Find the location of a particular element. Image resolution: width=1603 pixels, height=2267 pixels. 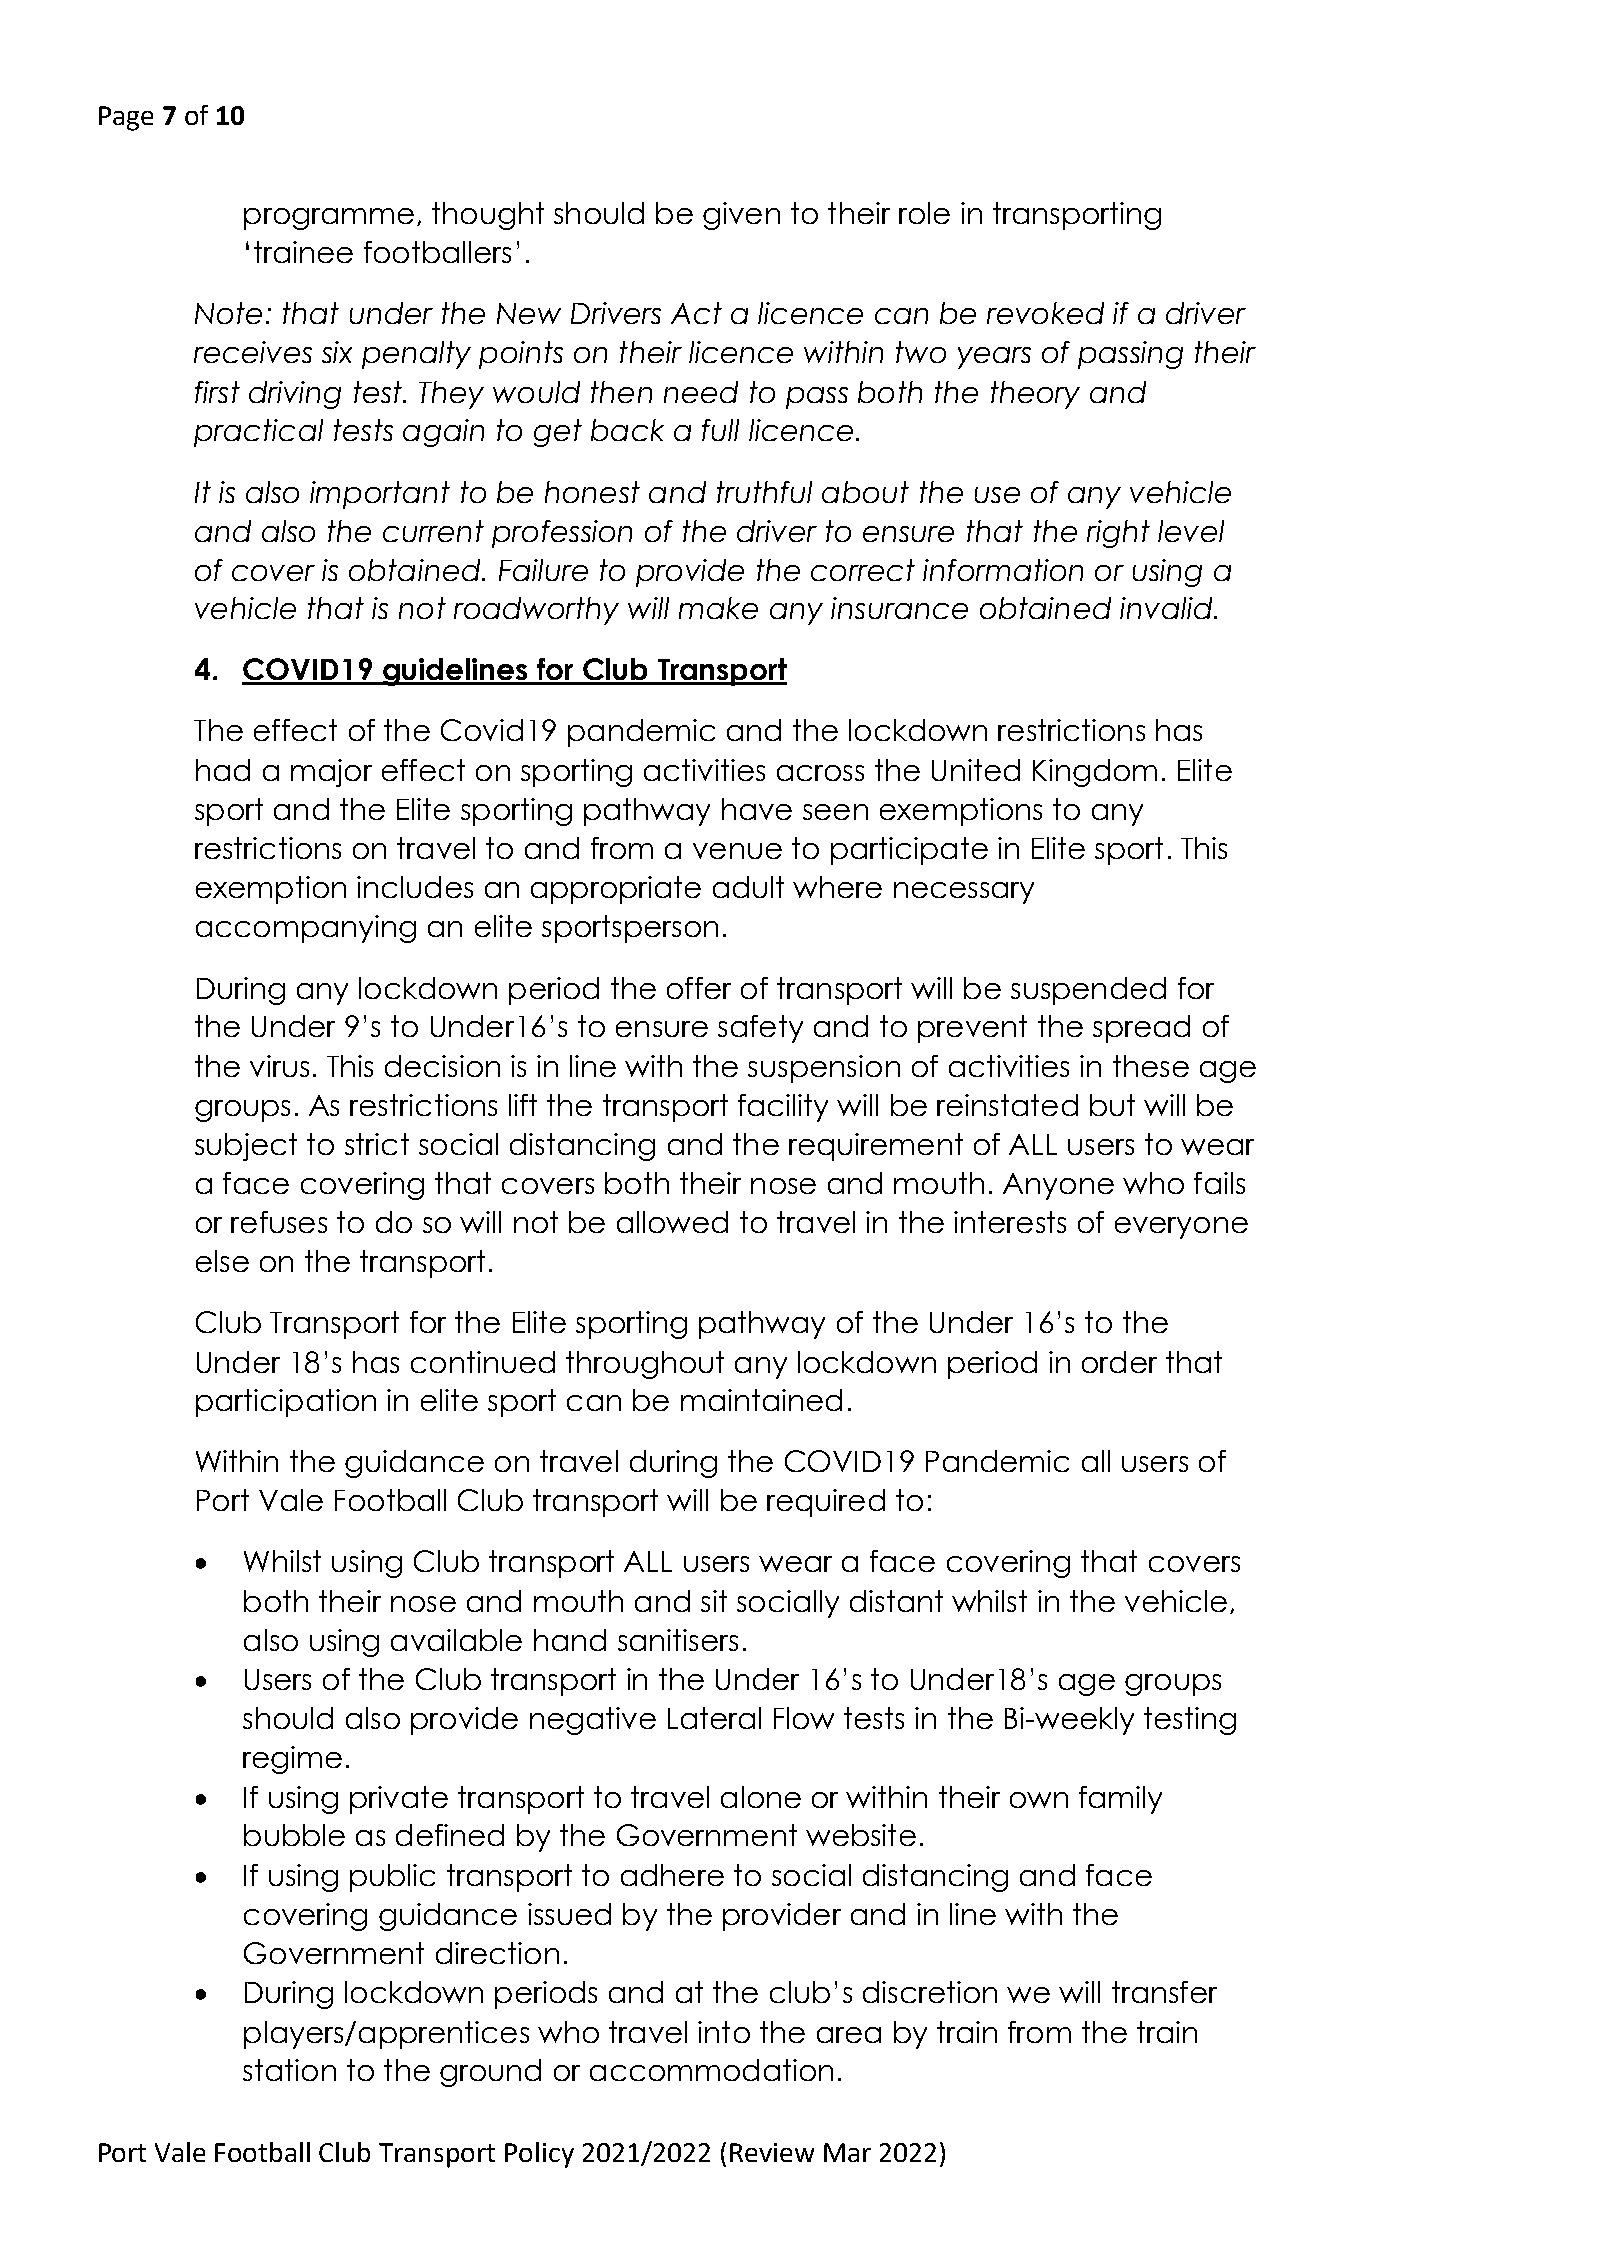

invalid is located at coordinates (1166, 608).
